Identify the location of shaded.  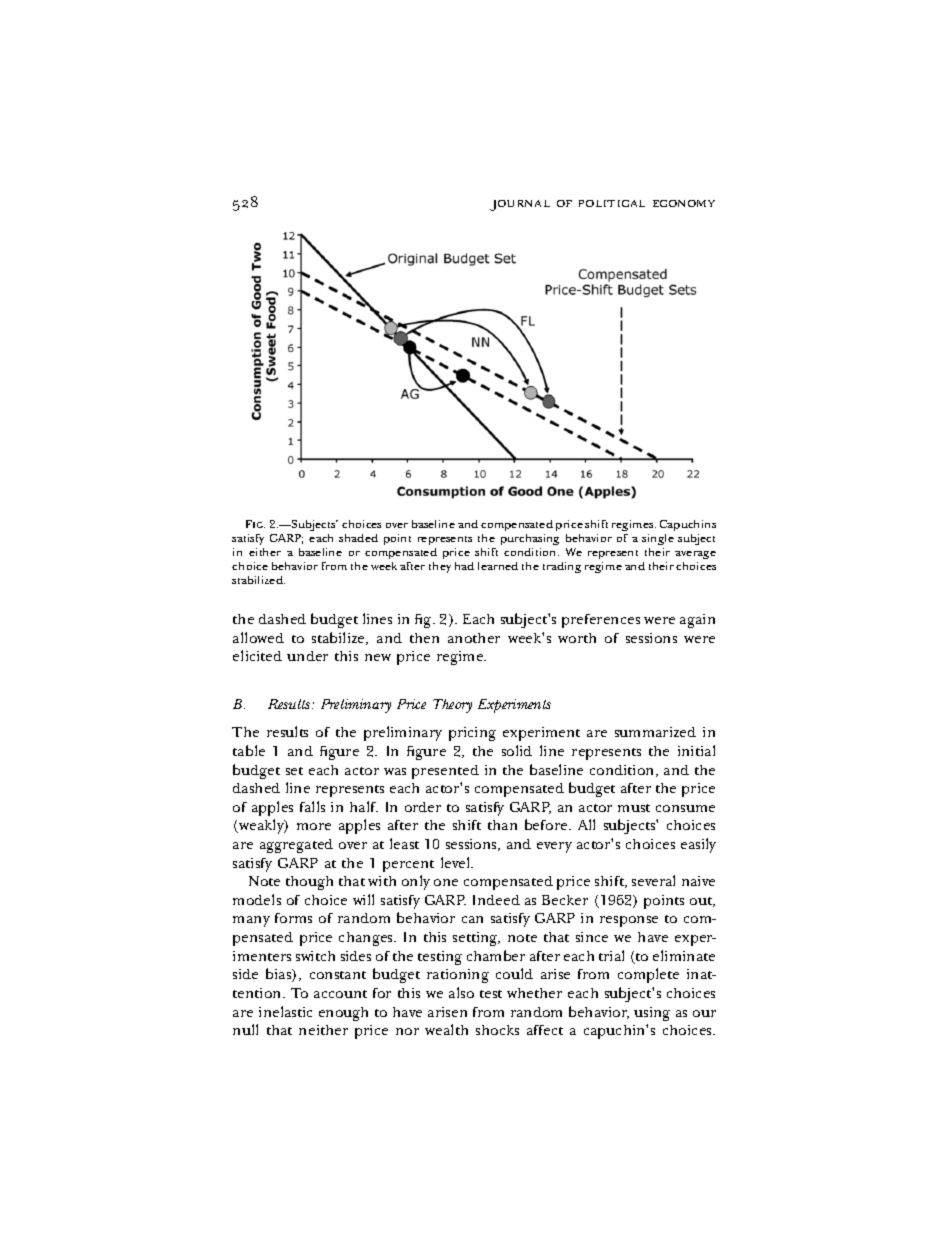
(358, 538).
